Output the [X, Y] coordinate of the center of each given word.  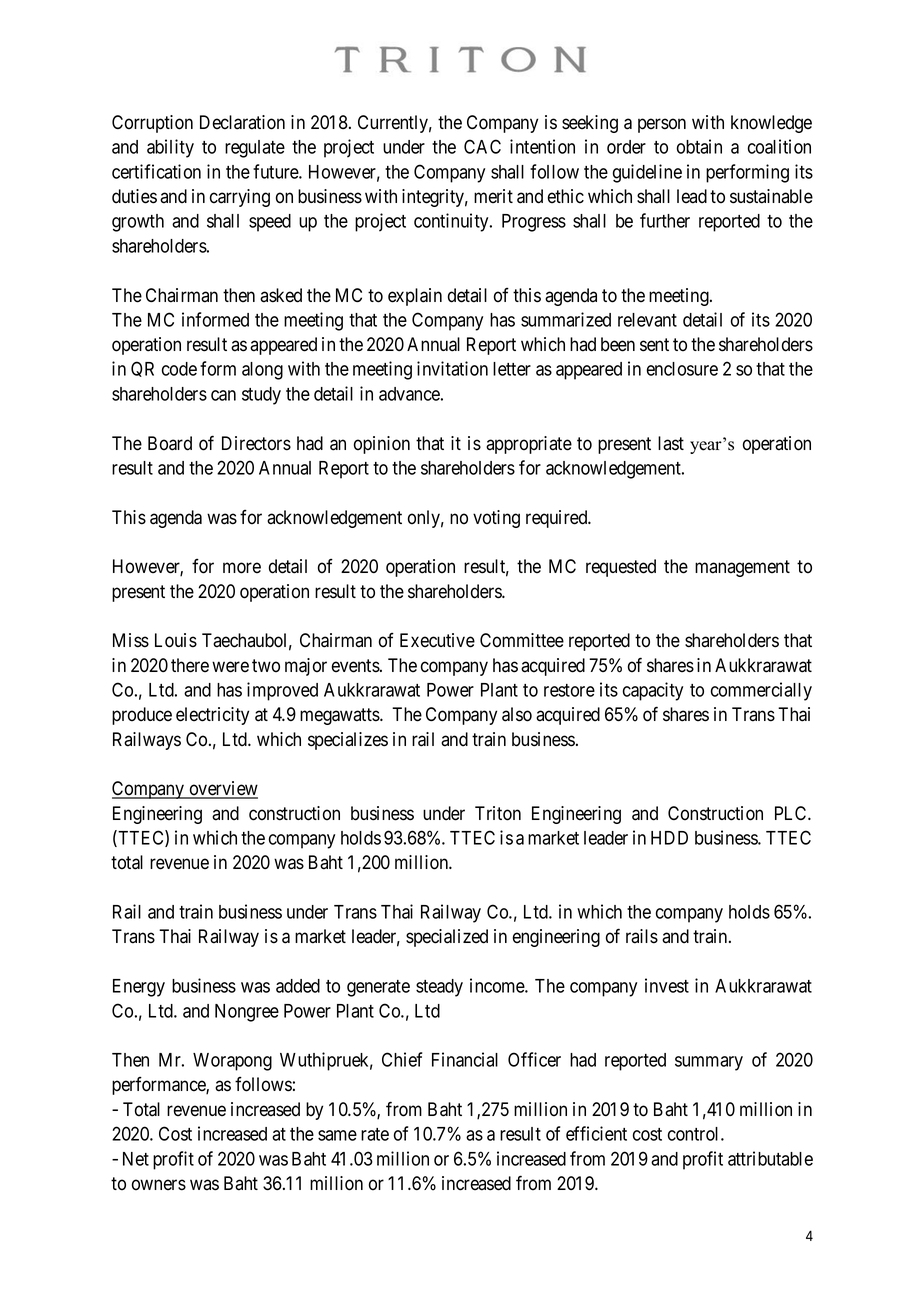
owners [159, 1185]
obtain [699, 146]
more [242, 568]
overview [222, 789]
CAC [482, 146]
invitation [452, 368]
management [742, 568]
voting [496, 519]
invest [667, 985]
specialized [447, 938]
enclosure [682, 369]
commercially [761, 691]
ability [170, 148]
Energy [139, 988]
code [179, 369]
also [517, 714]
